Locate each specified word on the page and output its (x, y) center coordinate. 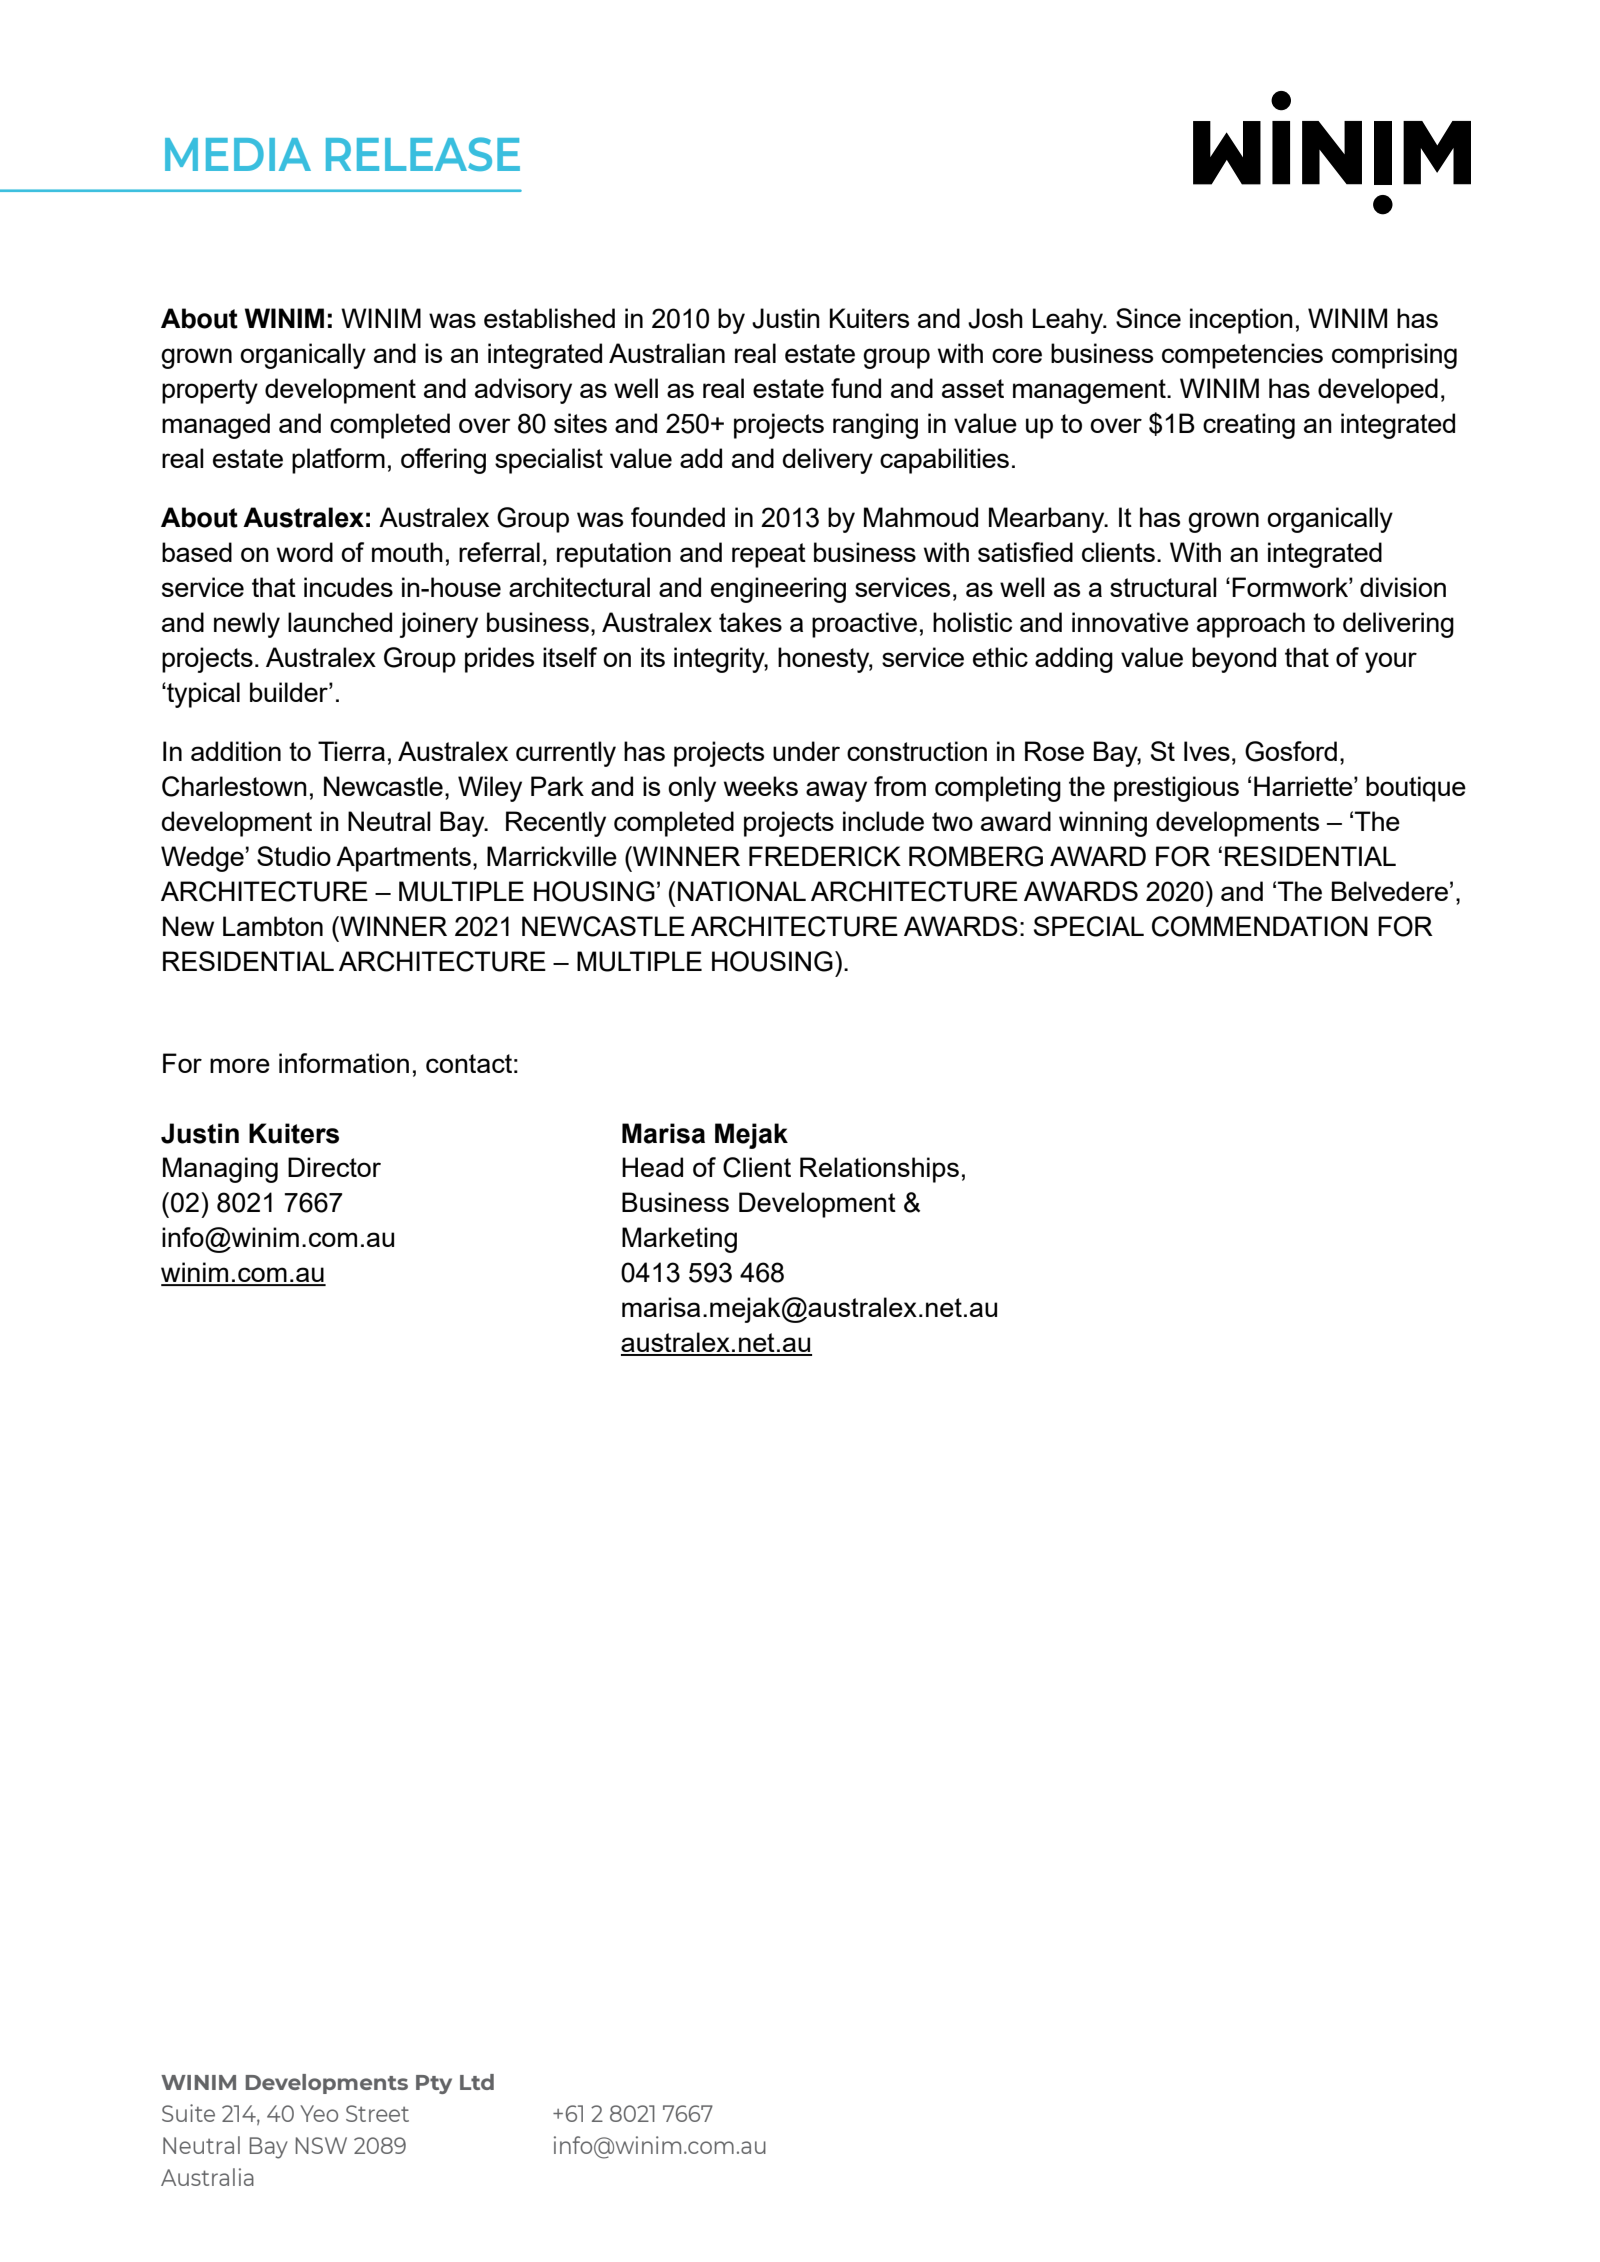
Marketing (679, 1240)
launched (340, 622)
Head (652, 1167)
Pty (434, 2084)
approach (1251, 625)
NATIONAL (742, 891)
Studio (294, 856)
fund (856, 388)
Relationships (879, 1170)
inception (1241, 321)
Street (377, 2113)
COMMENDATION (1260, 926)
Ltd (477, 2082)
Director (334, 1167)
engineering (778, 590)
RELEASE (423, 154)
